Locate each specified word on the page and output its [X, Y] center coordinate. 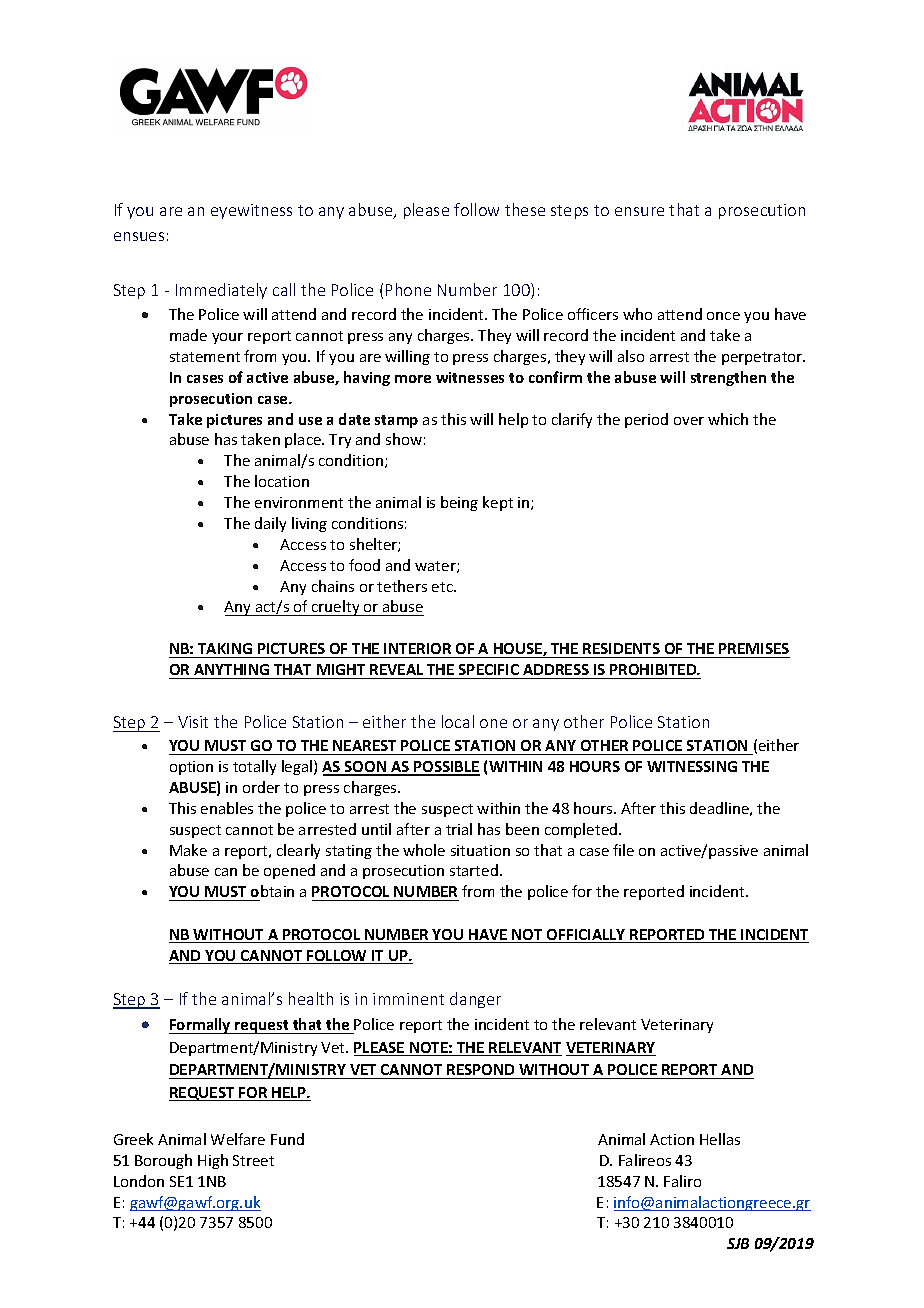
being [459, 503]
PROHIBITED [654, 669]
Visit [193, 722]
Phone [408, 289]
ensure [639, 211]
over [689, 421]
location [282, 481]
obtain [271, 893]
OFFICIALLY [586, 936]
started [474, 870]
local [458, 721]
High [213, 1161]
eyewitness [251, 211]
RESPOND [480, 1069]
